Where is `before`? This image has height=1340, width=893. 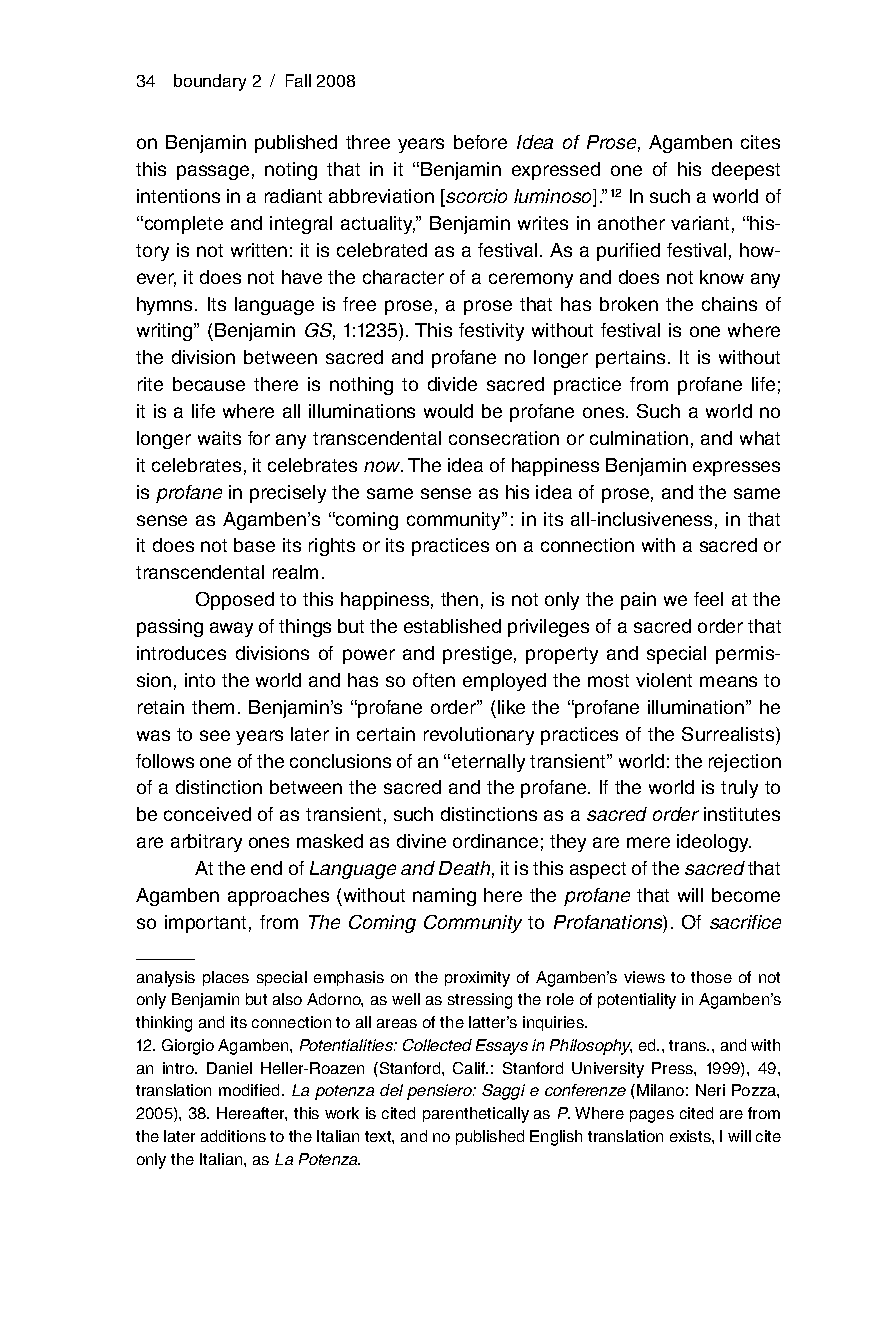
before is located at coordinates (480, 142).
